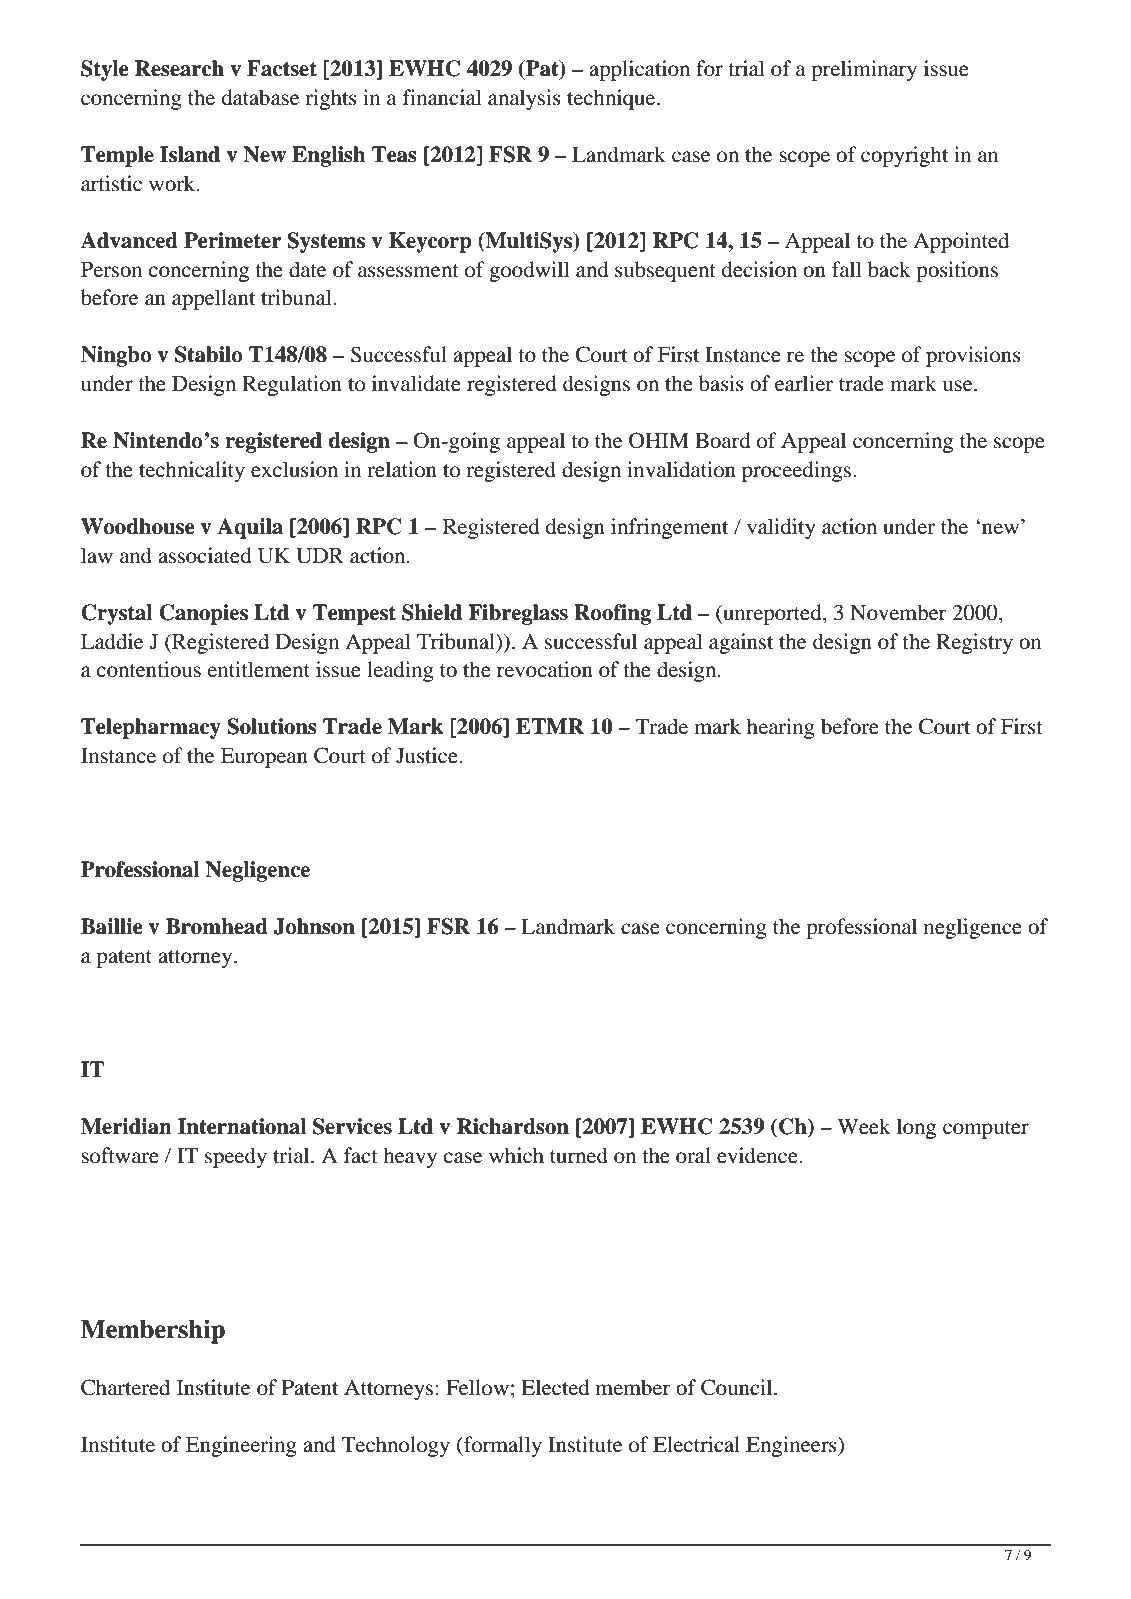  What do you see at coordinates (428, 755) in the screenshot?
I see `Justice` at bounding box center [428, 755].
